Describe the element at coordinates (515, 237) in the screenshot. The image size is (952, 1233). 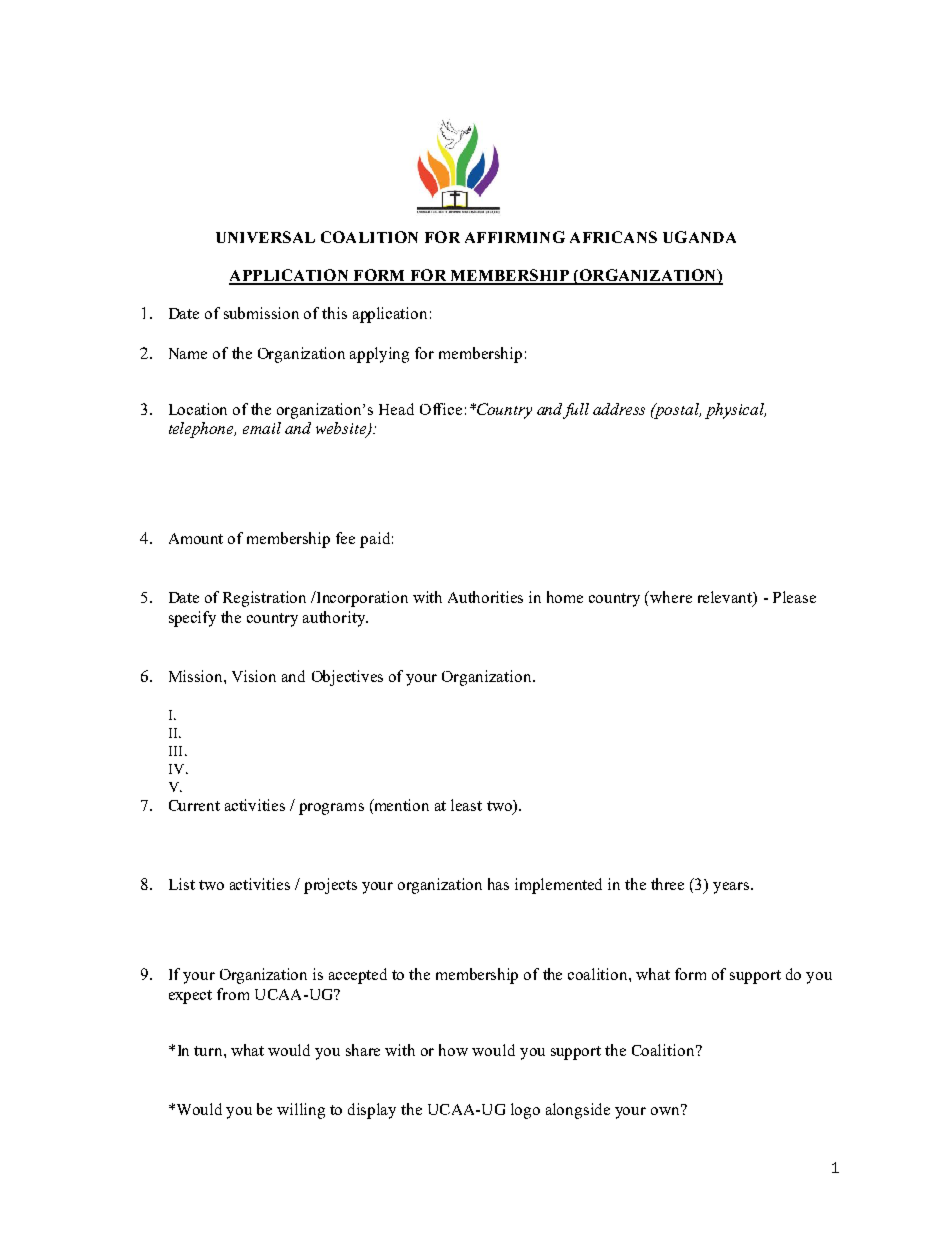
I see `AFFIRMING` at that location.
